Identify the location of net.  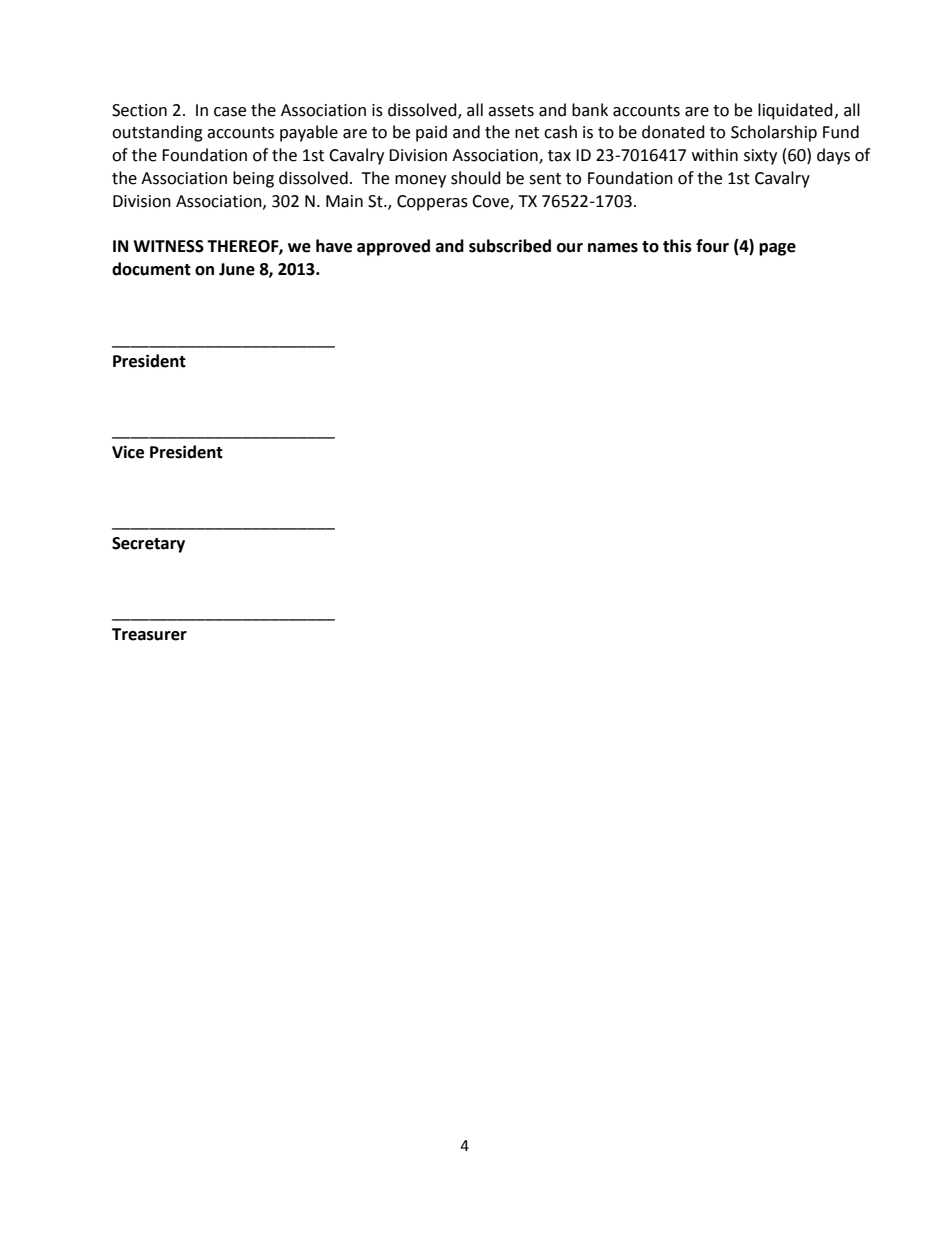
(527, 133).
